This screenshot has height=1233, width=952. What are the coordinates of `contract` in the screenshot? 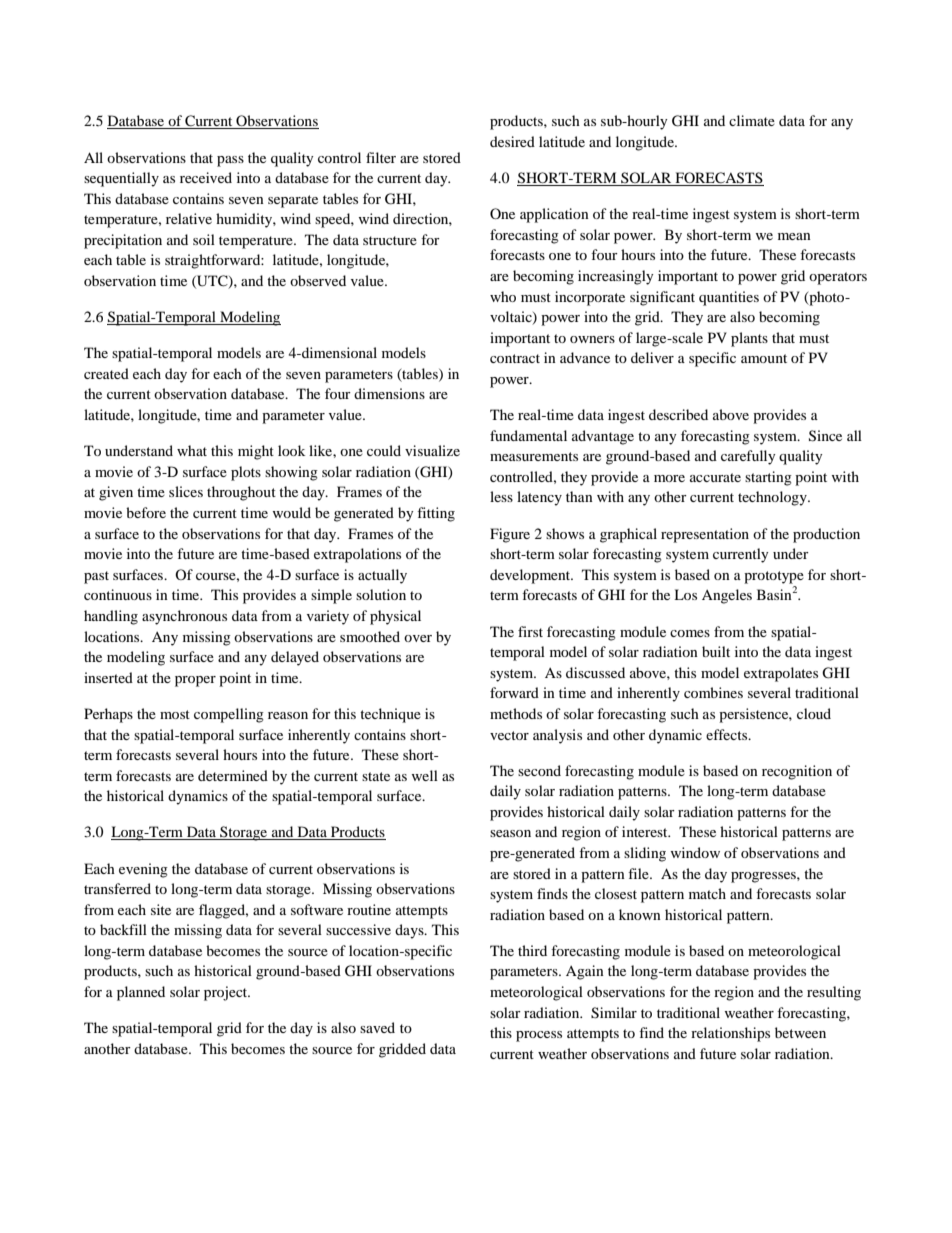 It's located at (515, 358).
